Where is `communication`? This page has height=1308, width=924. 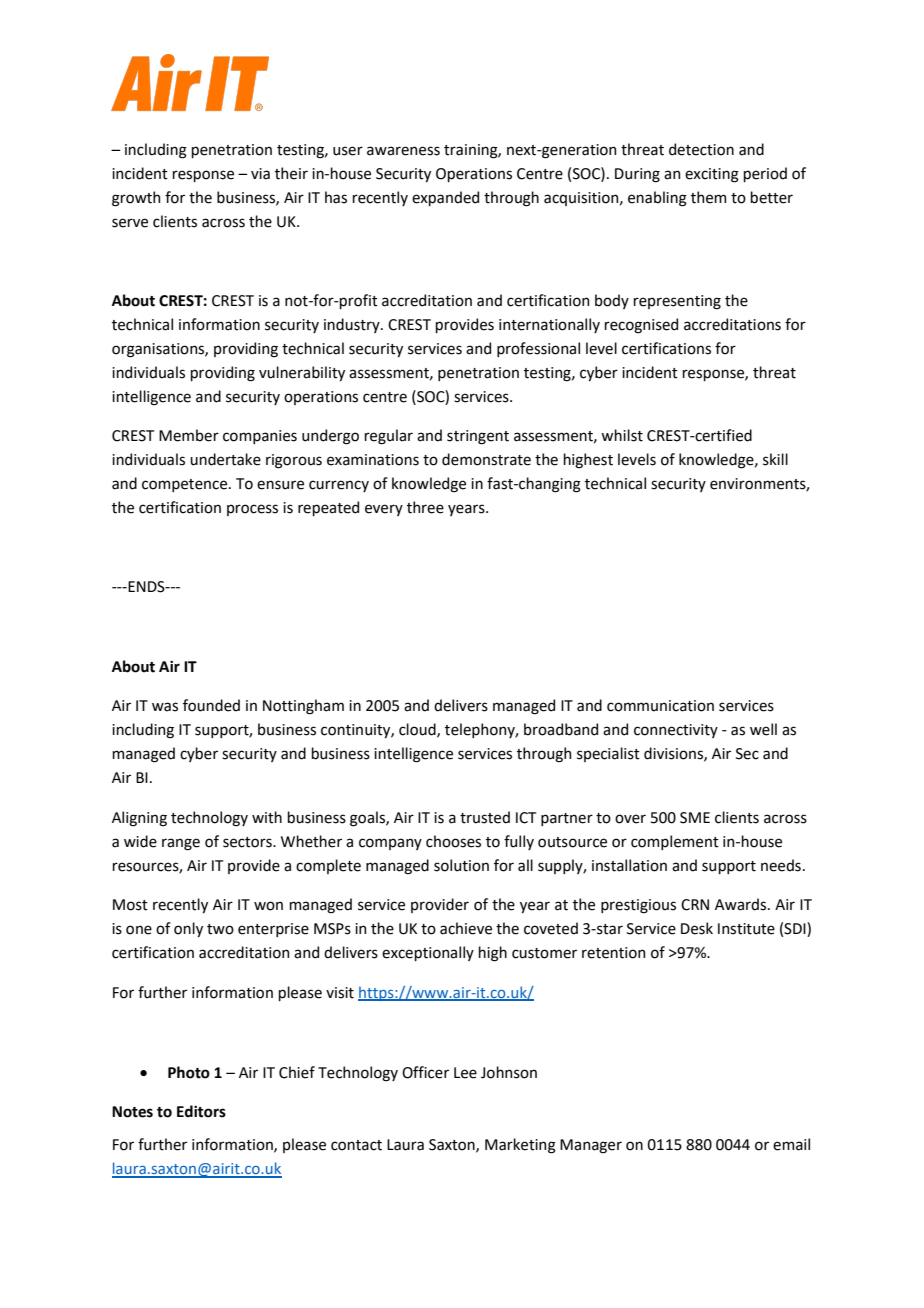 communication is located at coordinates (660, 706).
